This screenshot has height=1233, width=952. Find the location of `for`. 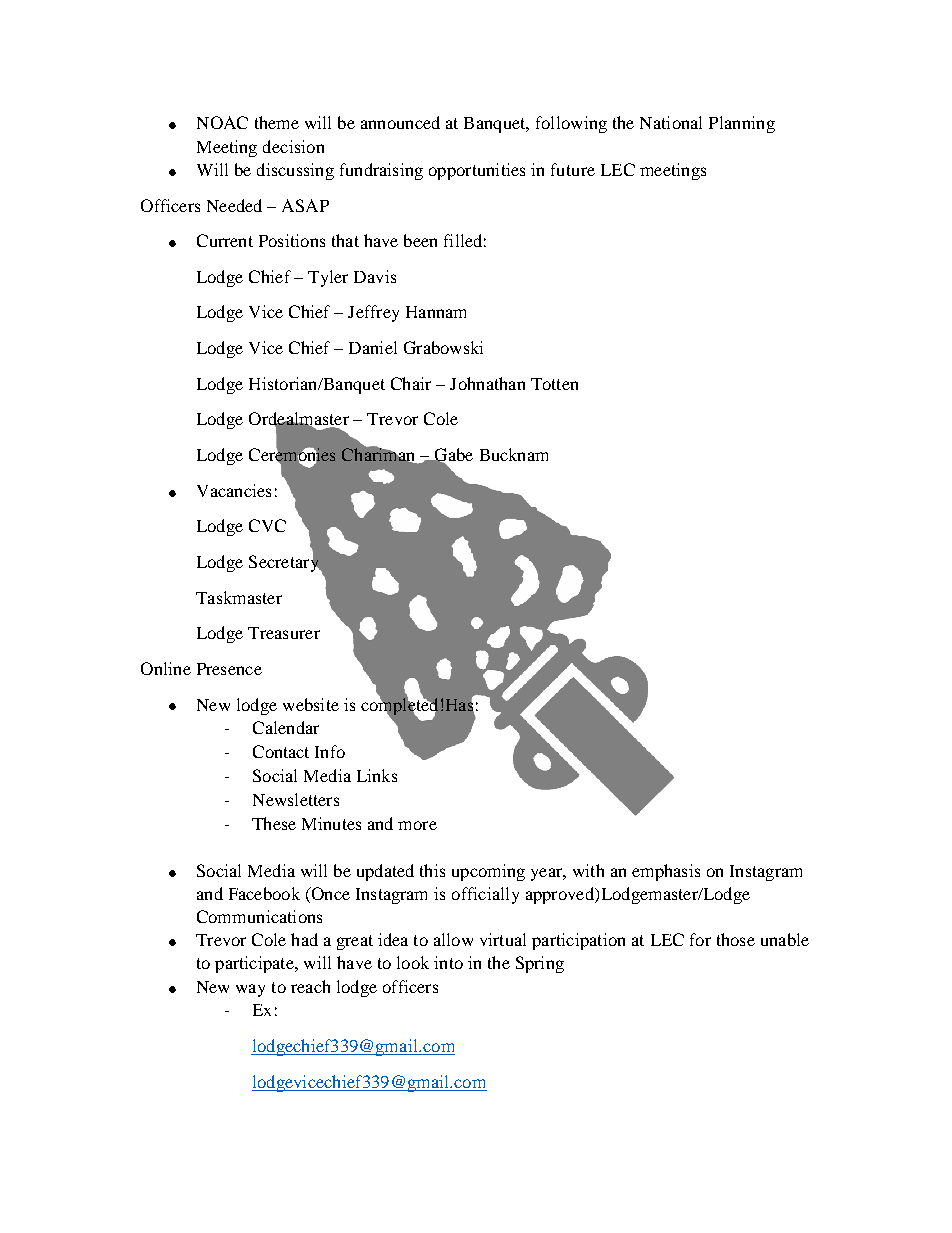

for is located at coordinates (700, 939).
